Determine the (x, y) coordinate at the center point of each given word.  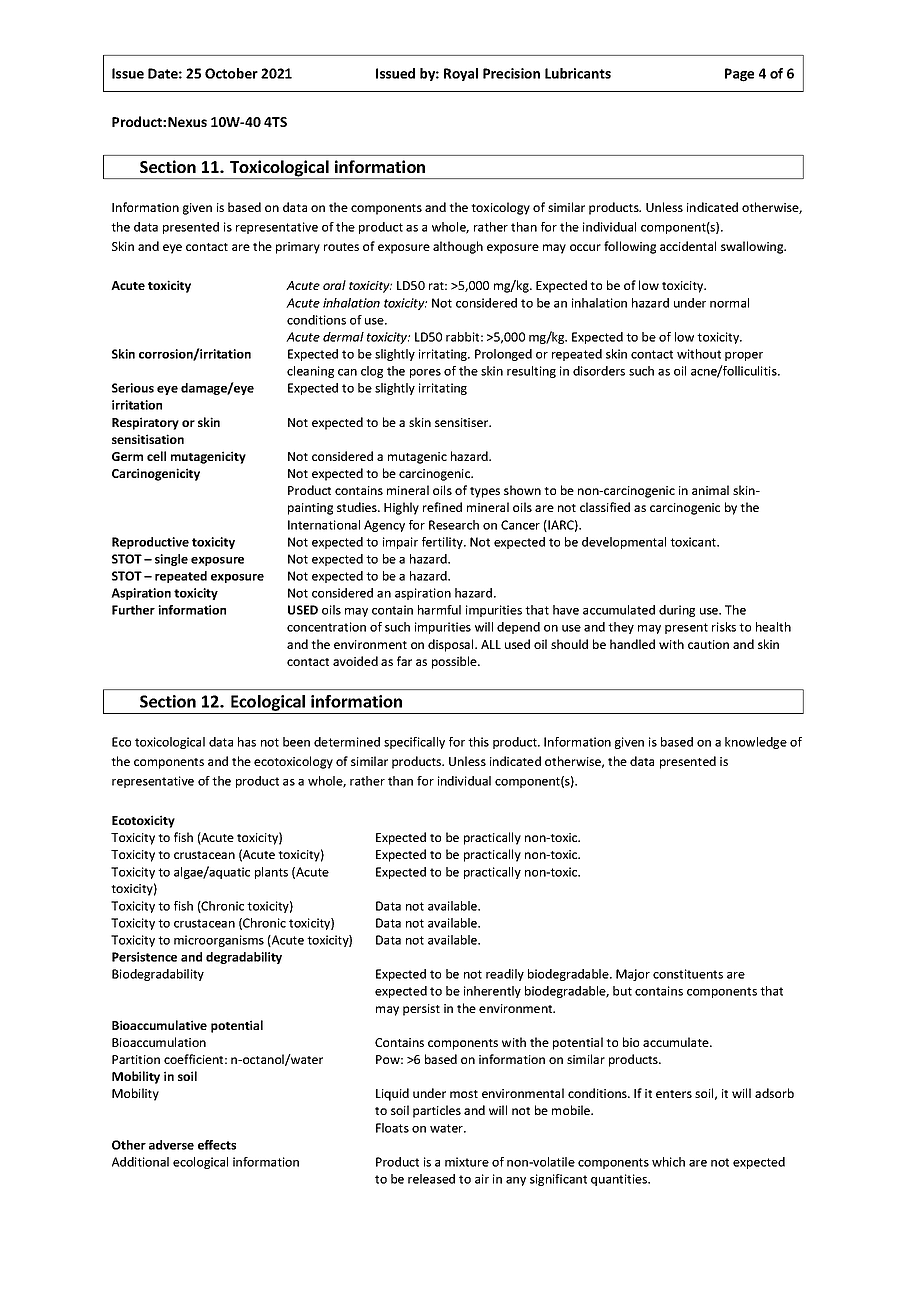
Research (454, 525)
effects (217, 1145)
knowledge (756, 743)
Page (739, 75)
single (171, 560)
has (247, 742)
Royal (461, 74)
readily (505, 975)
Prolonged (503, 355)
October (231, 73)
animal (710, 490)
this (478, 742)
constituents (688, 974)
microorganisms (219, 941)
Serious (133, 388)
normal (729, 303)
